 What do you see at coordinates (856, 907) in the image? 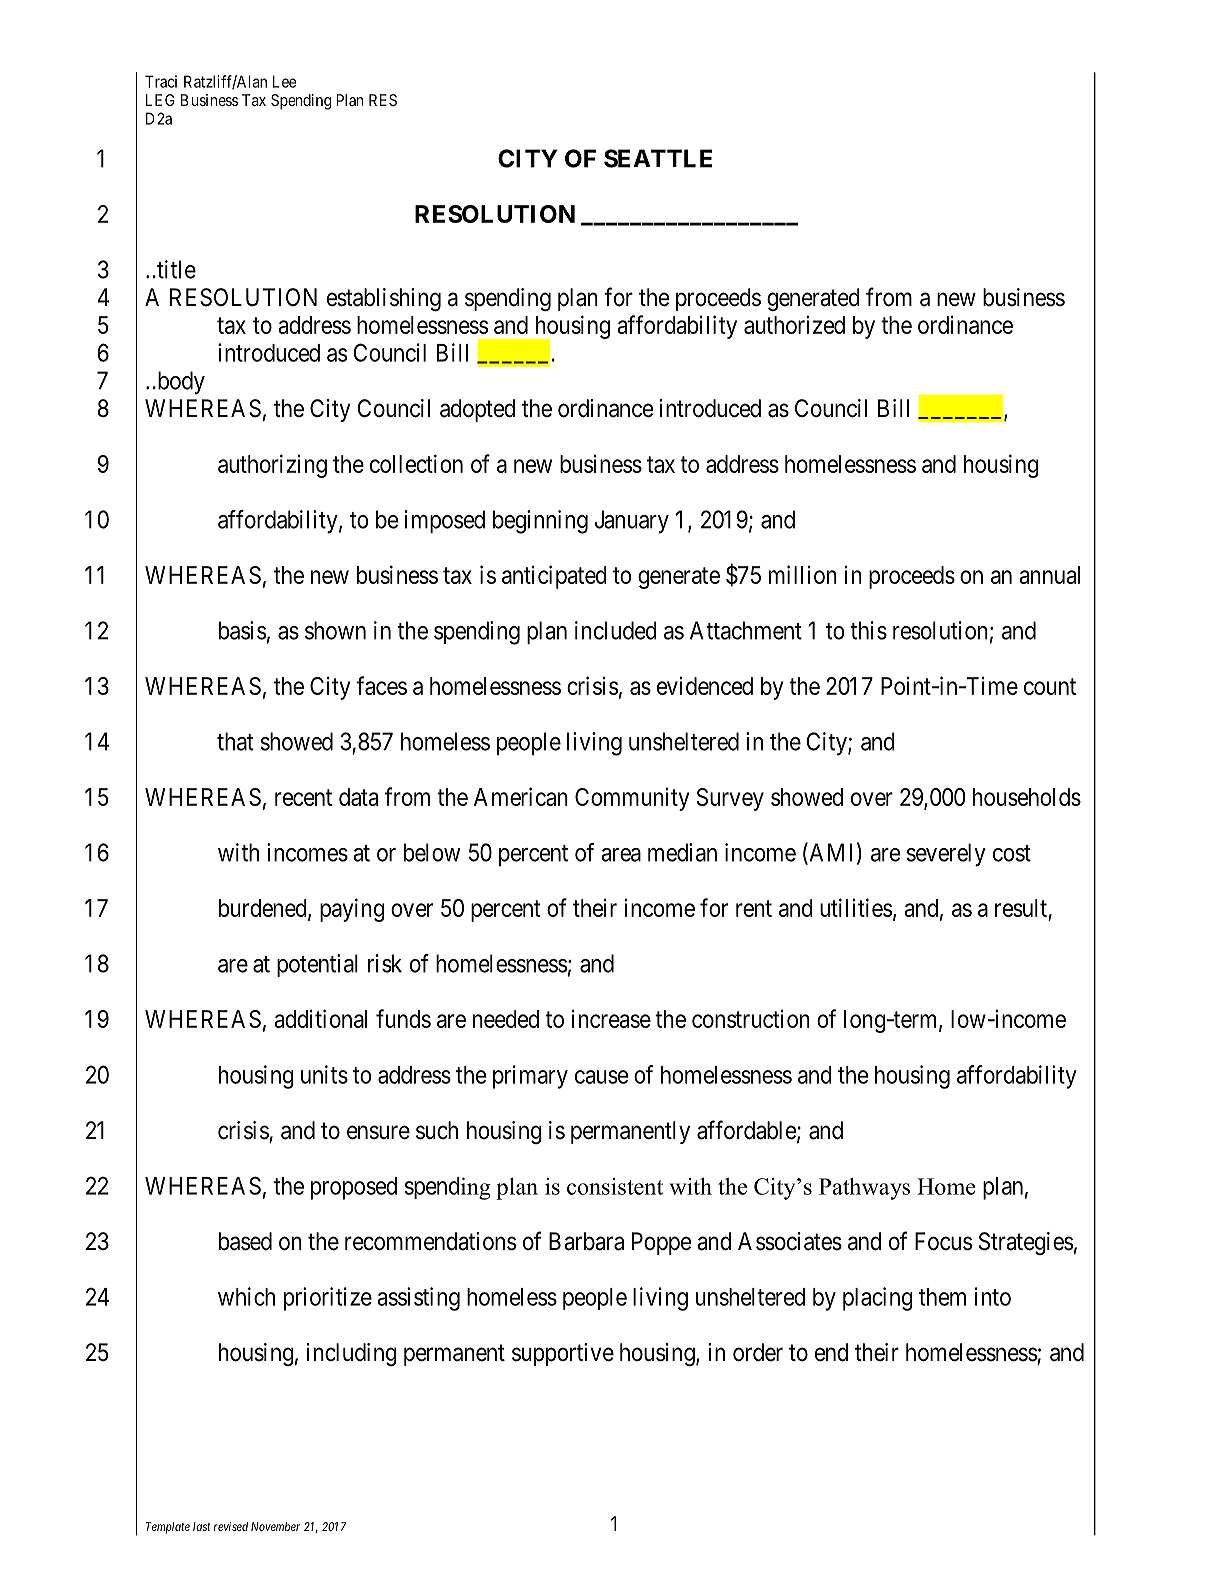
I see `utilities` at bounding box center [856, 907].
